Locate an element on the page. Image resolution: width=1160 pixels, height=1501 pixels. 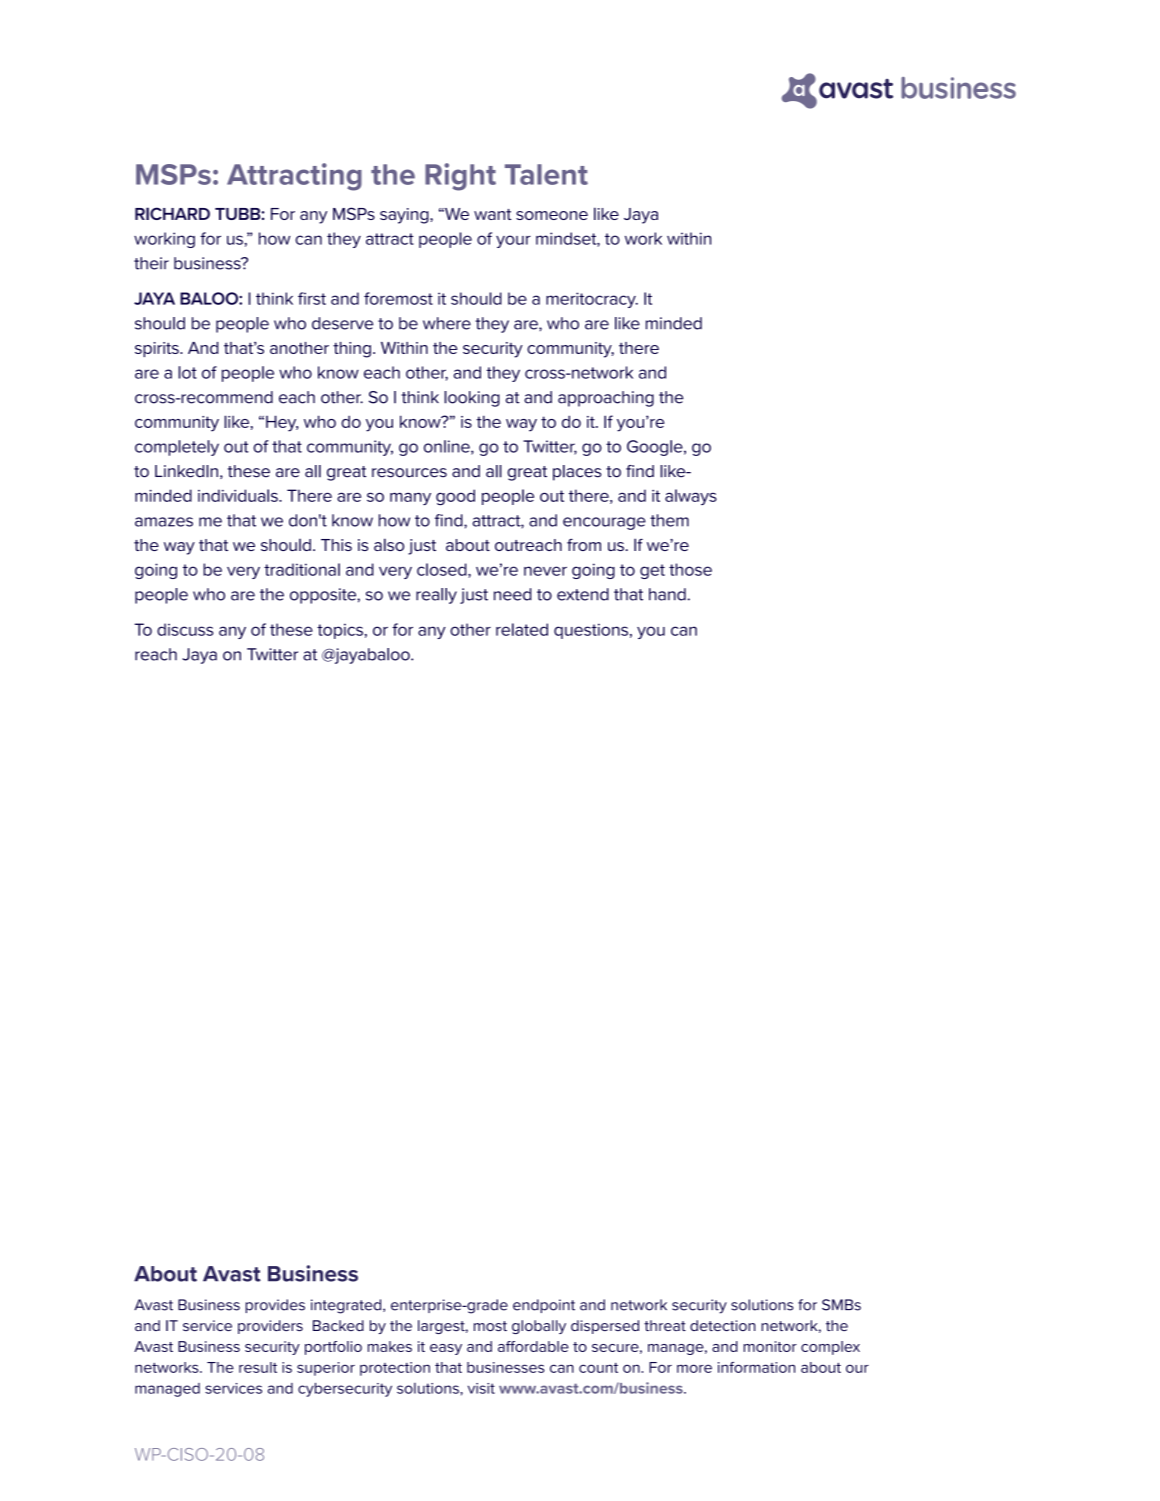
discuss is located at coordinates (185, 629).
